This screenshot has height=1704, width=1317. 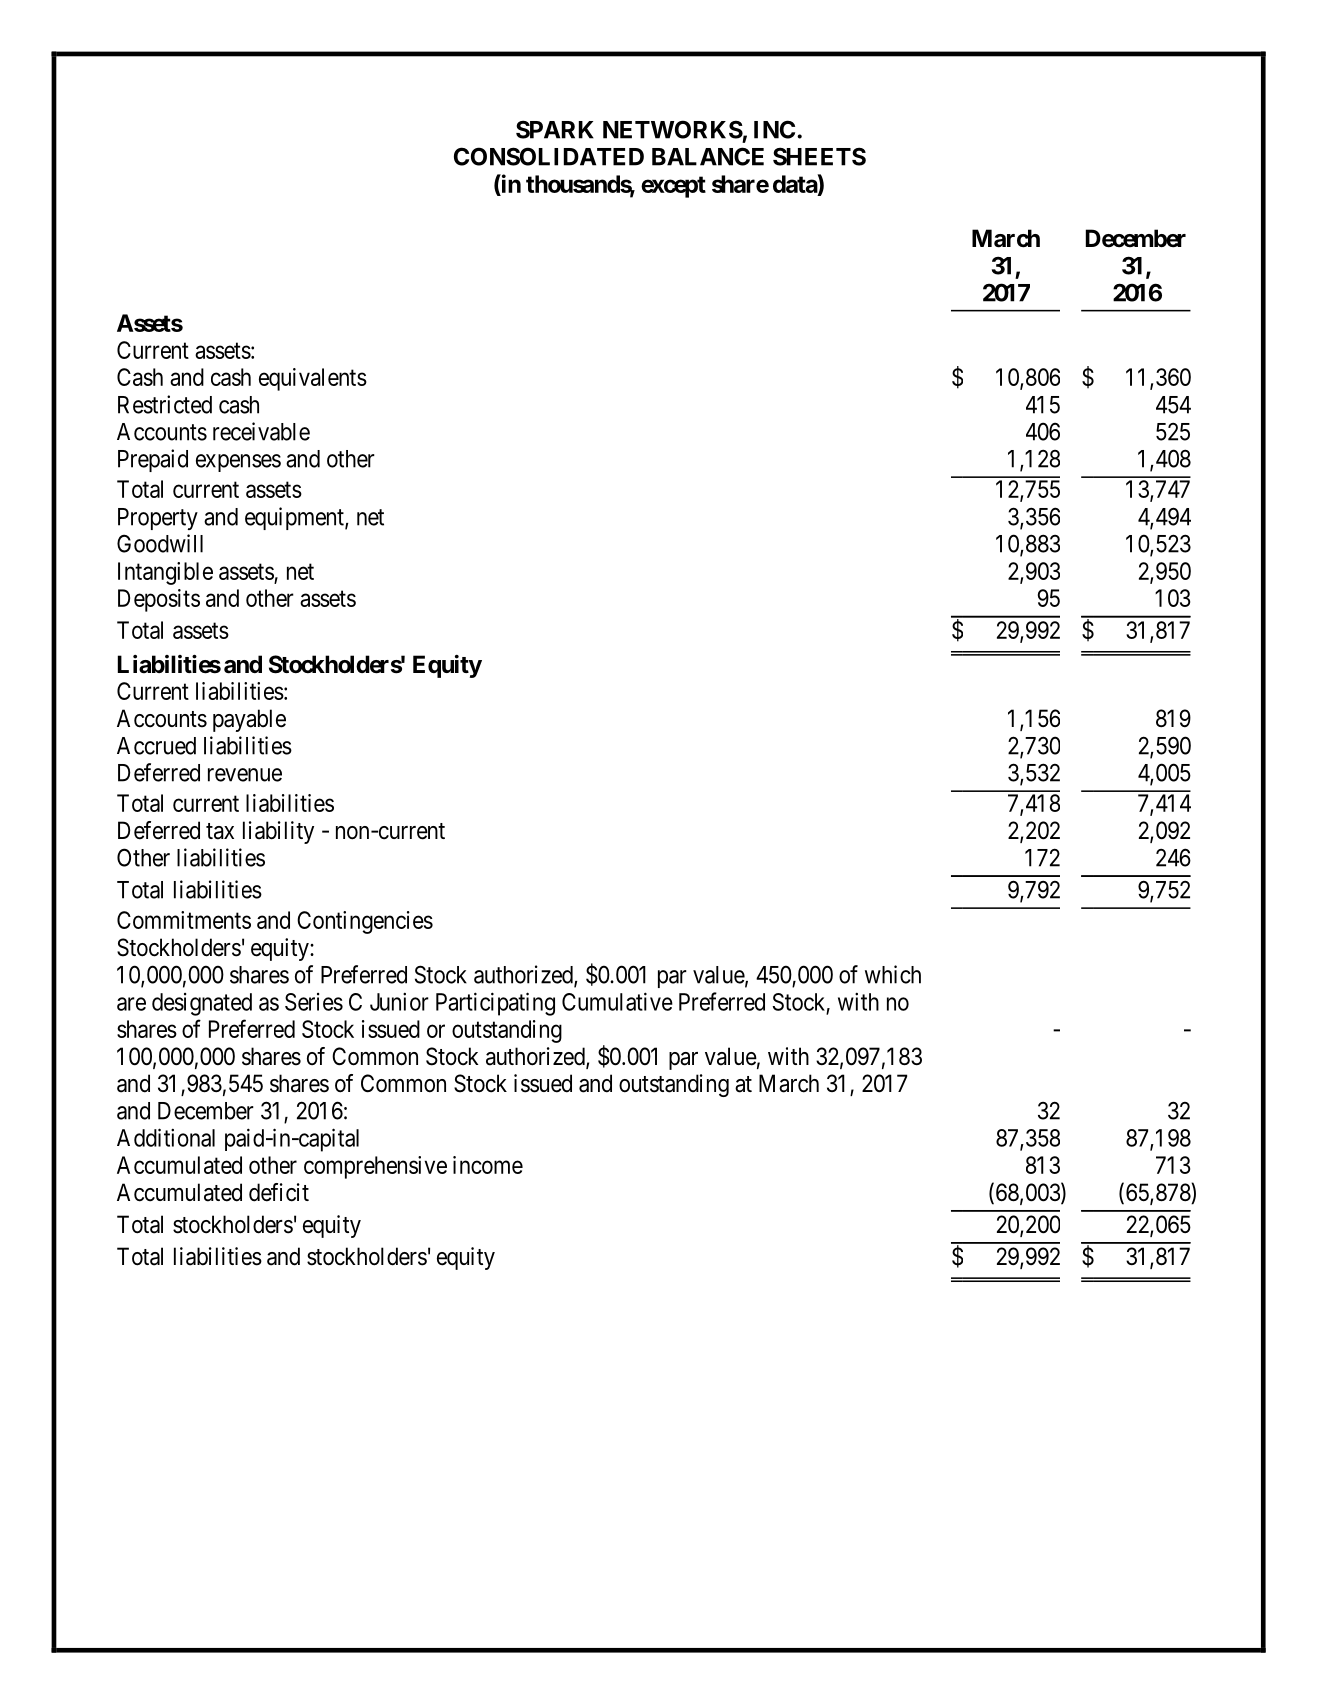 I want to click on income, so click(x=488, y=1165).
